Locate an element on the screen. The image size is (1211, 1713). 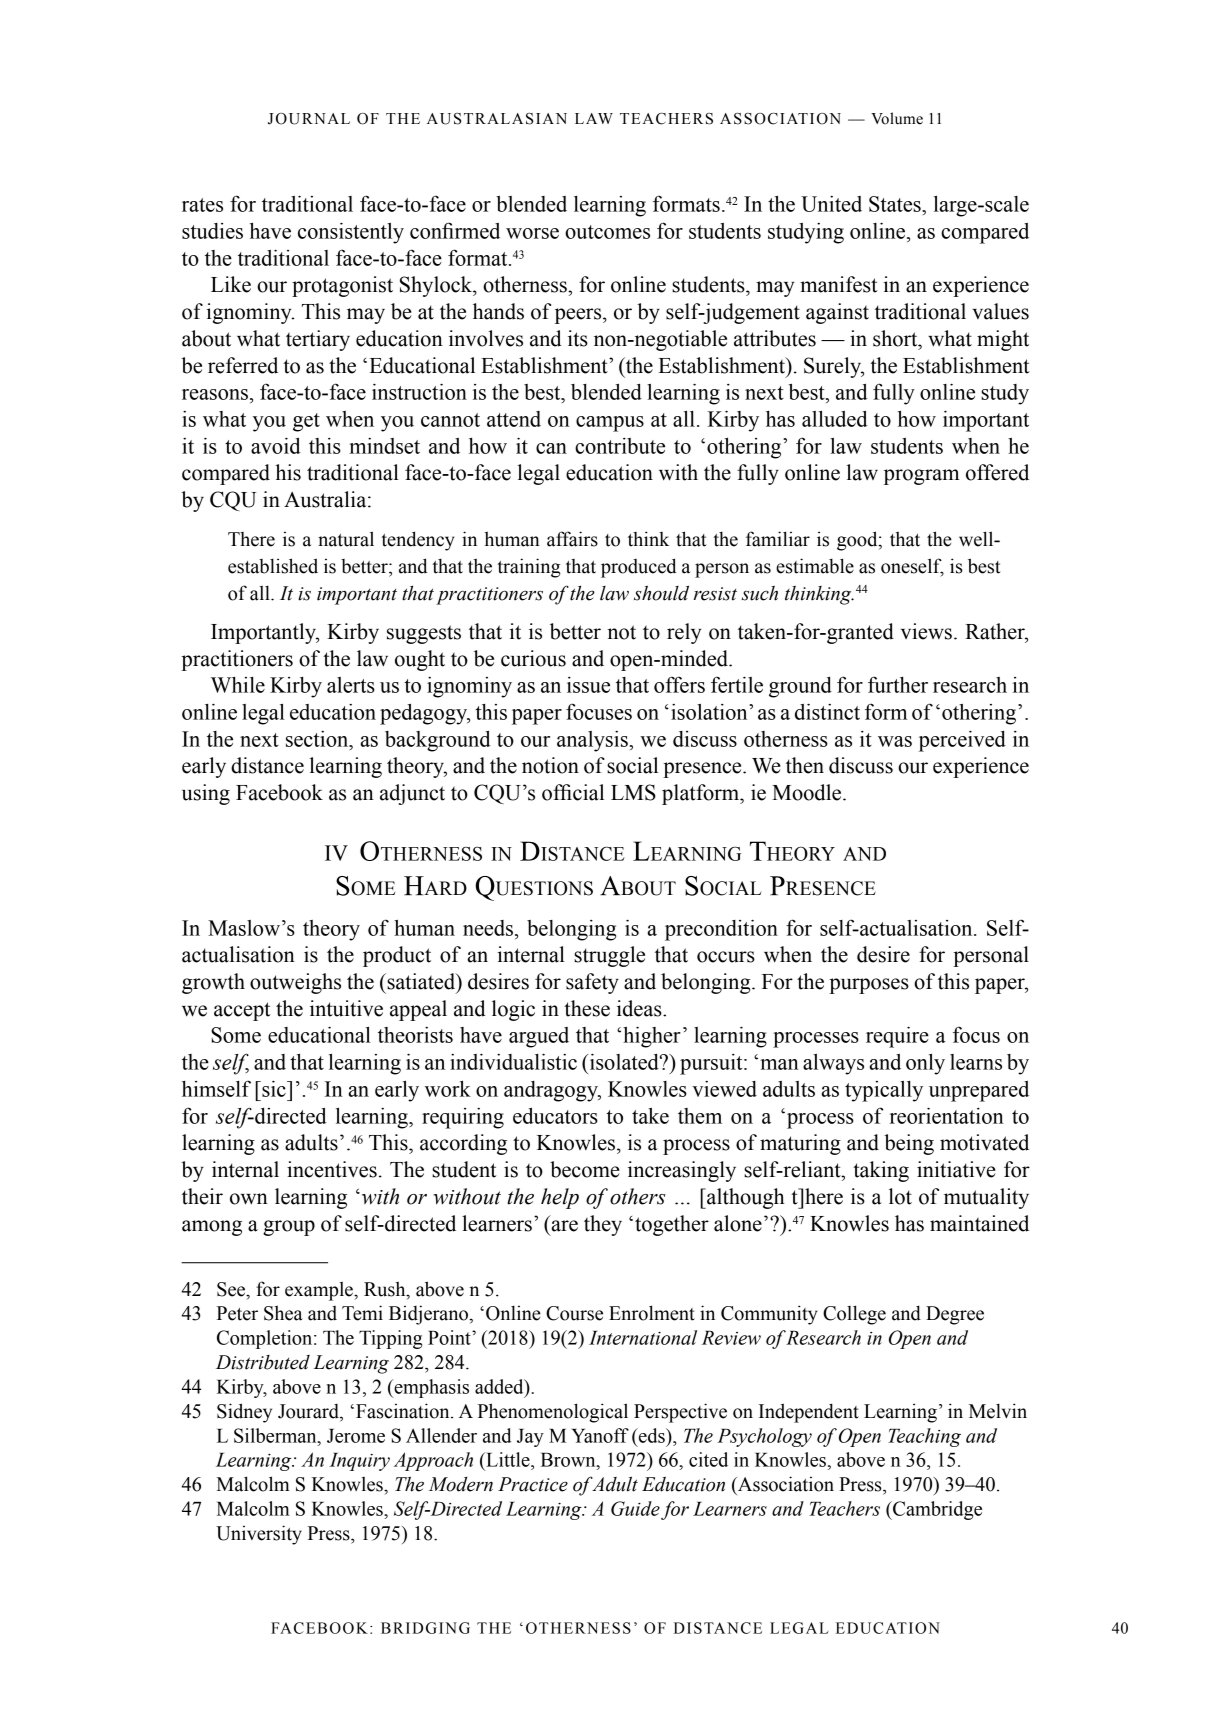
struggle is located at coordinates (609, 956).
